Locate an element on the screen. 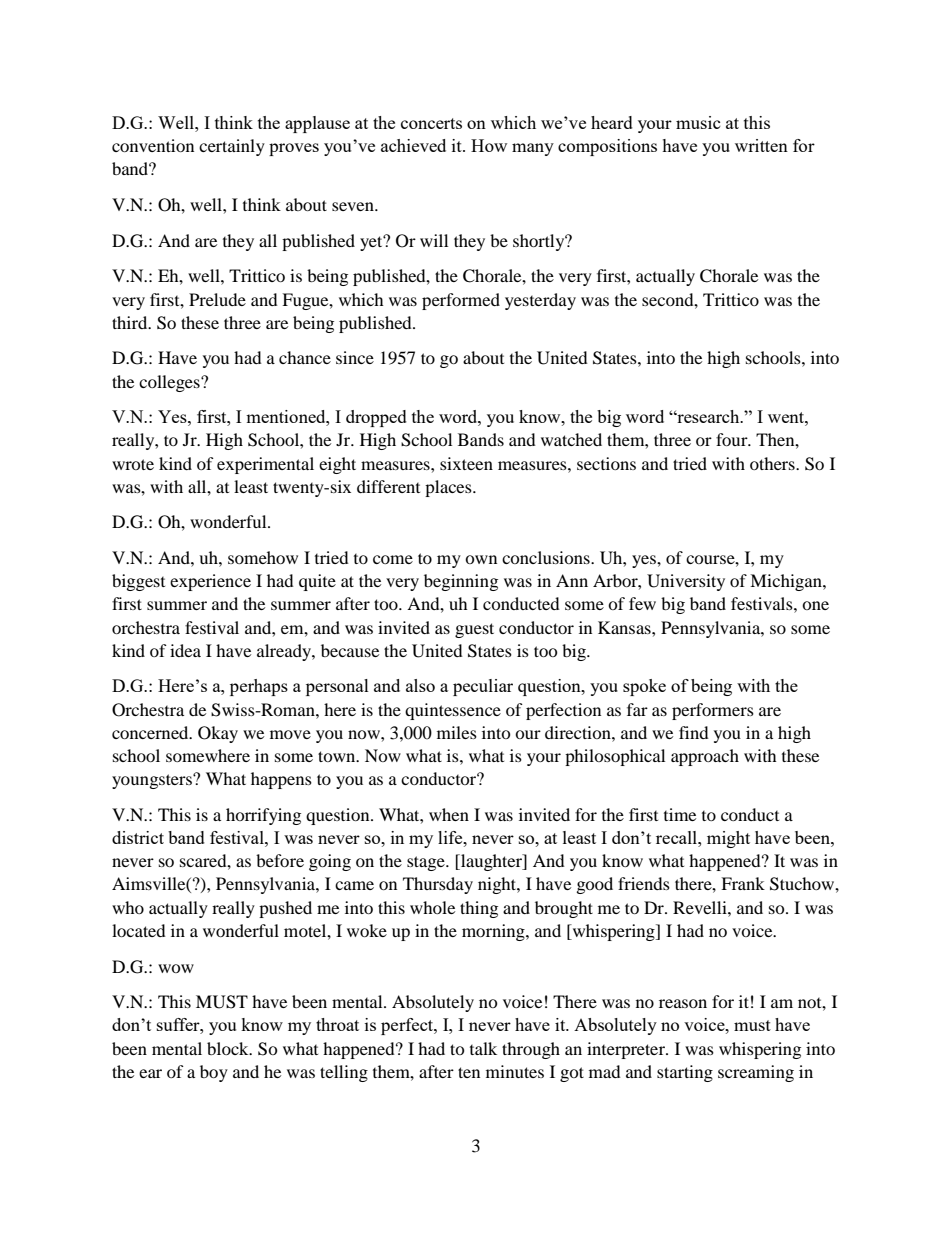 This screenshot has height=1233, width=952. music is located at coordinates (698, 122).
